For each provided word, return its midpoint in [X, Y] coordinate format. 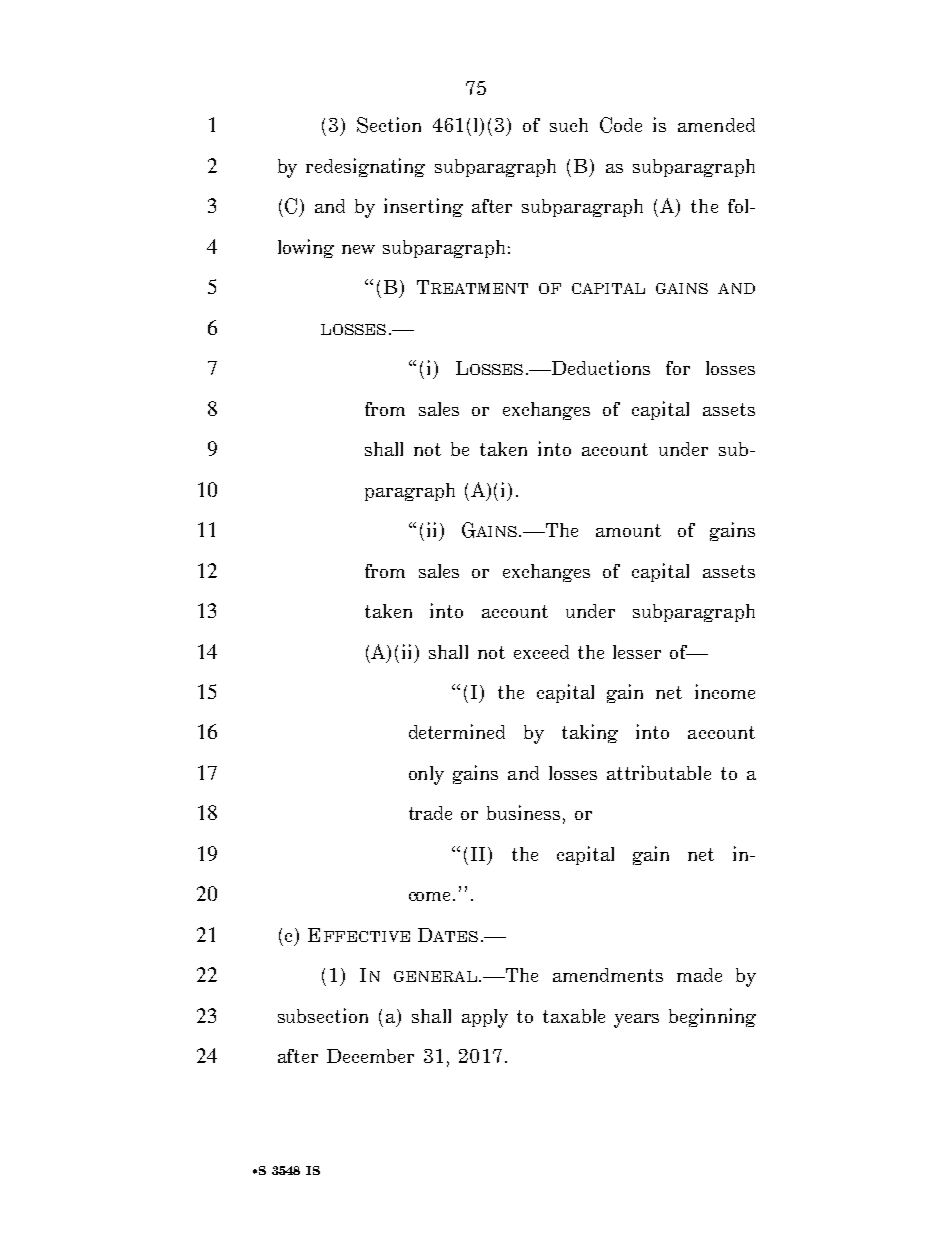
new [358, 249]
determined [457, 731]
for [678, 368]
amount [628, 530]
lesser [637, 652]
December [370, 1056]
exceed [541, 652]
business [523, 812]
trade [430, 813]
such [569, 125]
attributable [659, 772]
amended [716, 125]
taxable [574, 1016]
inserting [423, 207]
